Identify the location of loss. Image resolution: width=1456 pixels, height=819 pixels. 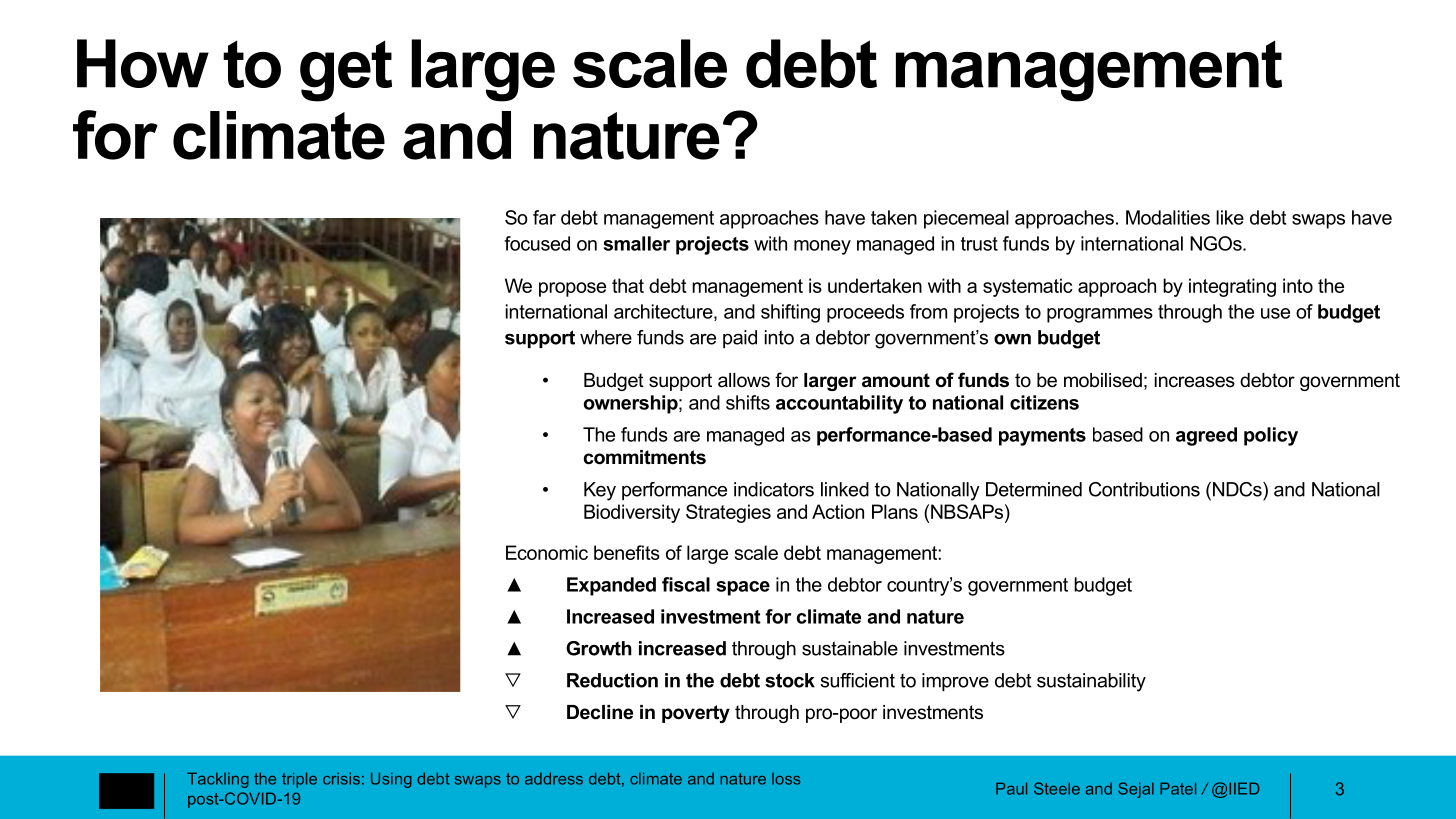
(786, 779).
